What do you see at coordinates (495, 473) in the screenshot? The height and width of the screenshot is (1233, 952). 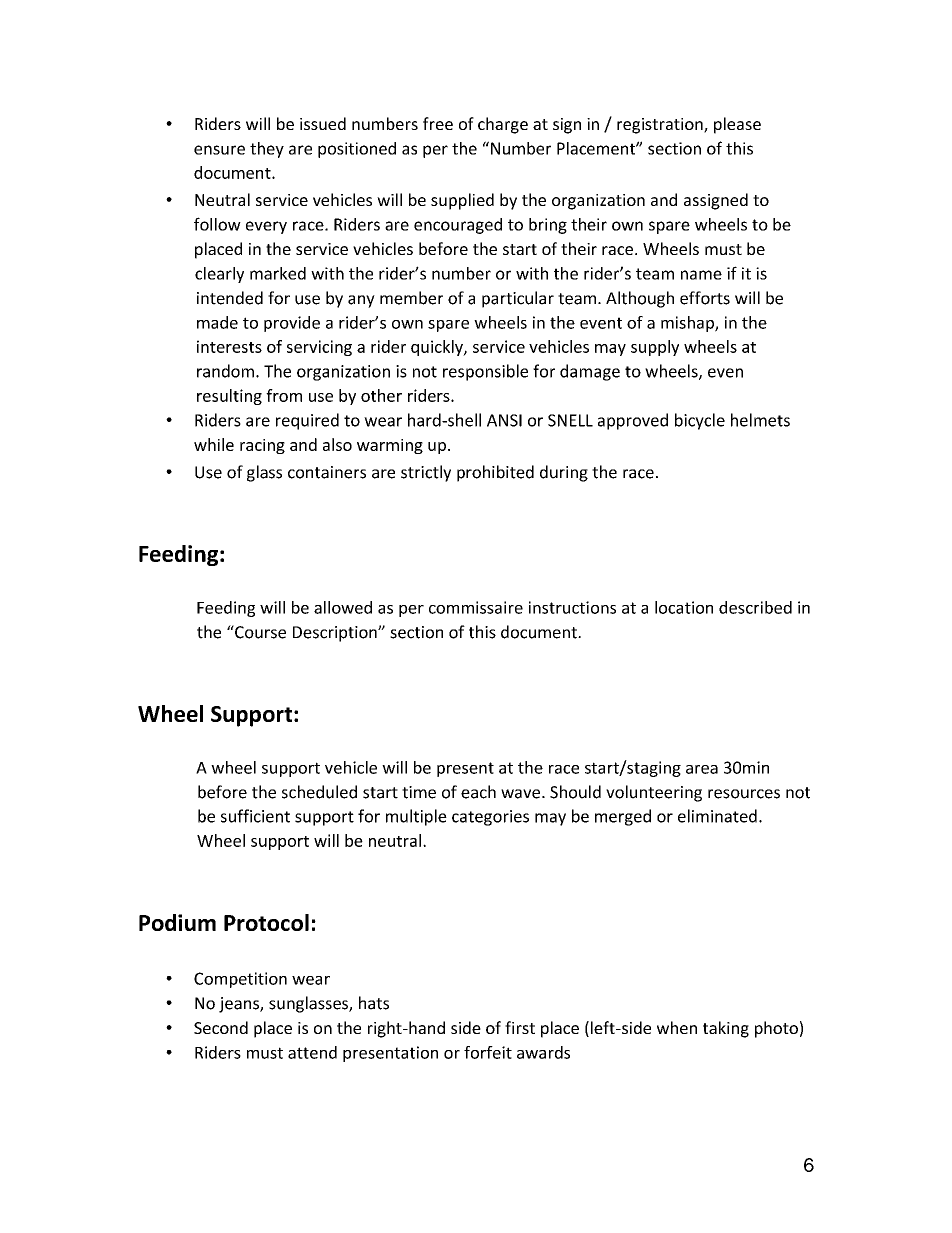 I see `prohibited` at bounding box center [495, 473].
